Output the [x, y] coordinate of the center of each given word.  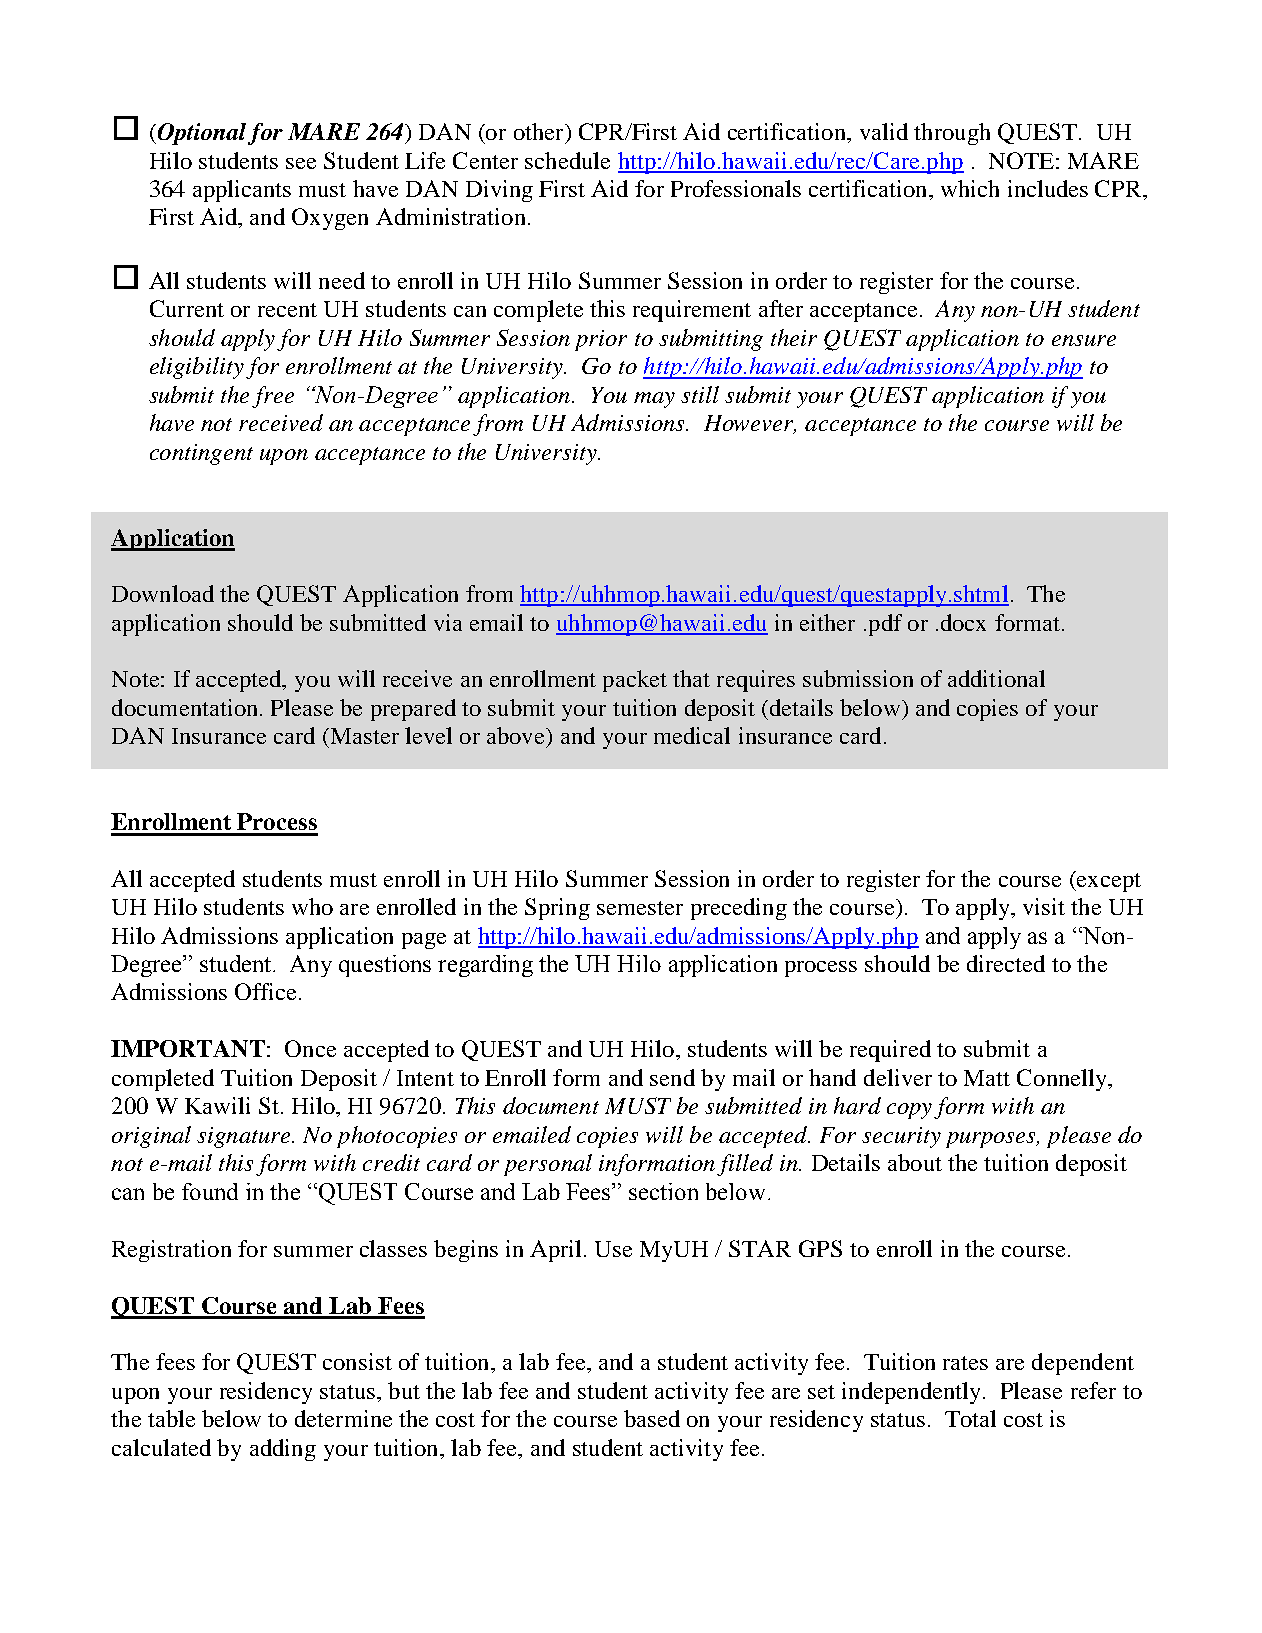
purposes [992, 1140]
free [273, 397]
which [970, 188]
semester [640, 908]
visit [1044, 906]
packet [635, 681]
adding [283, 1450]
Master [363, 736]
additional [996, 678]
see [301, 163]
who [312, 906]
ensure [1084, 340]
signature [245, 1137]
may [654, 400]
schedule [567, 160]
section [663, 1191]
